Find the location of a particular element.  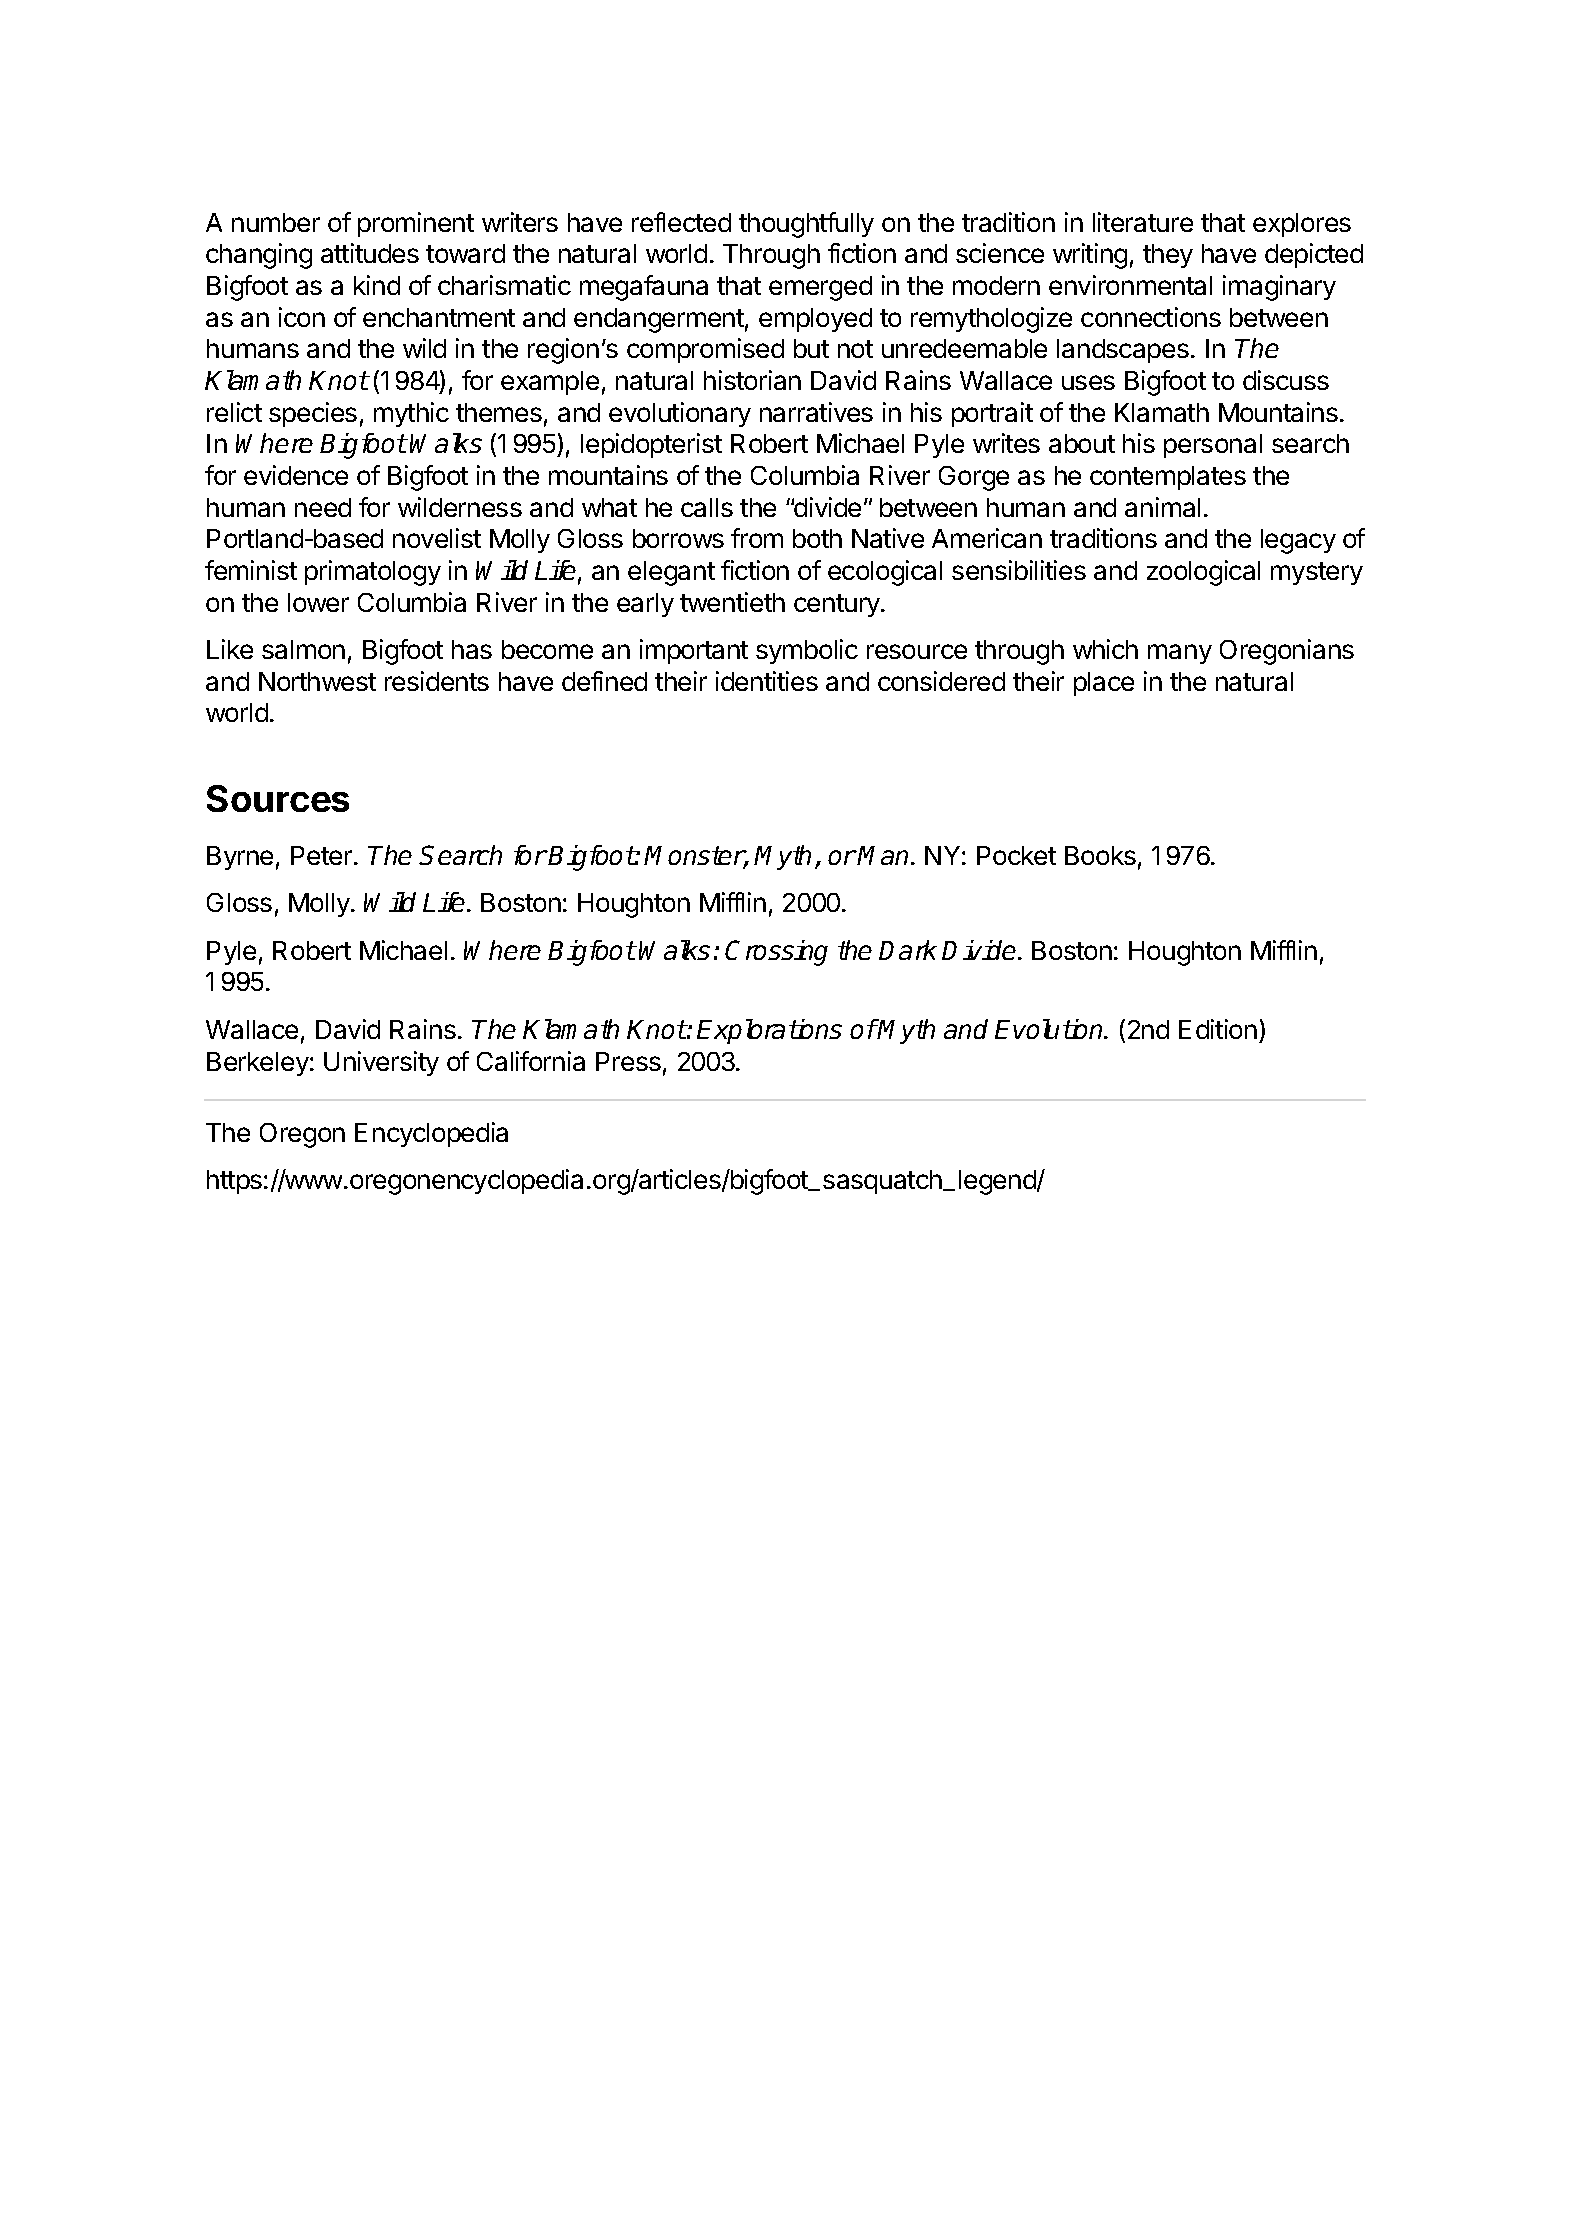

University is located at coordinates (381, 1063).
